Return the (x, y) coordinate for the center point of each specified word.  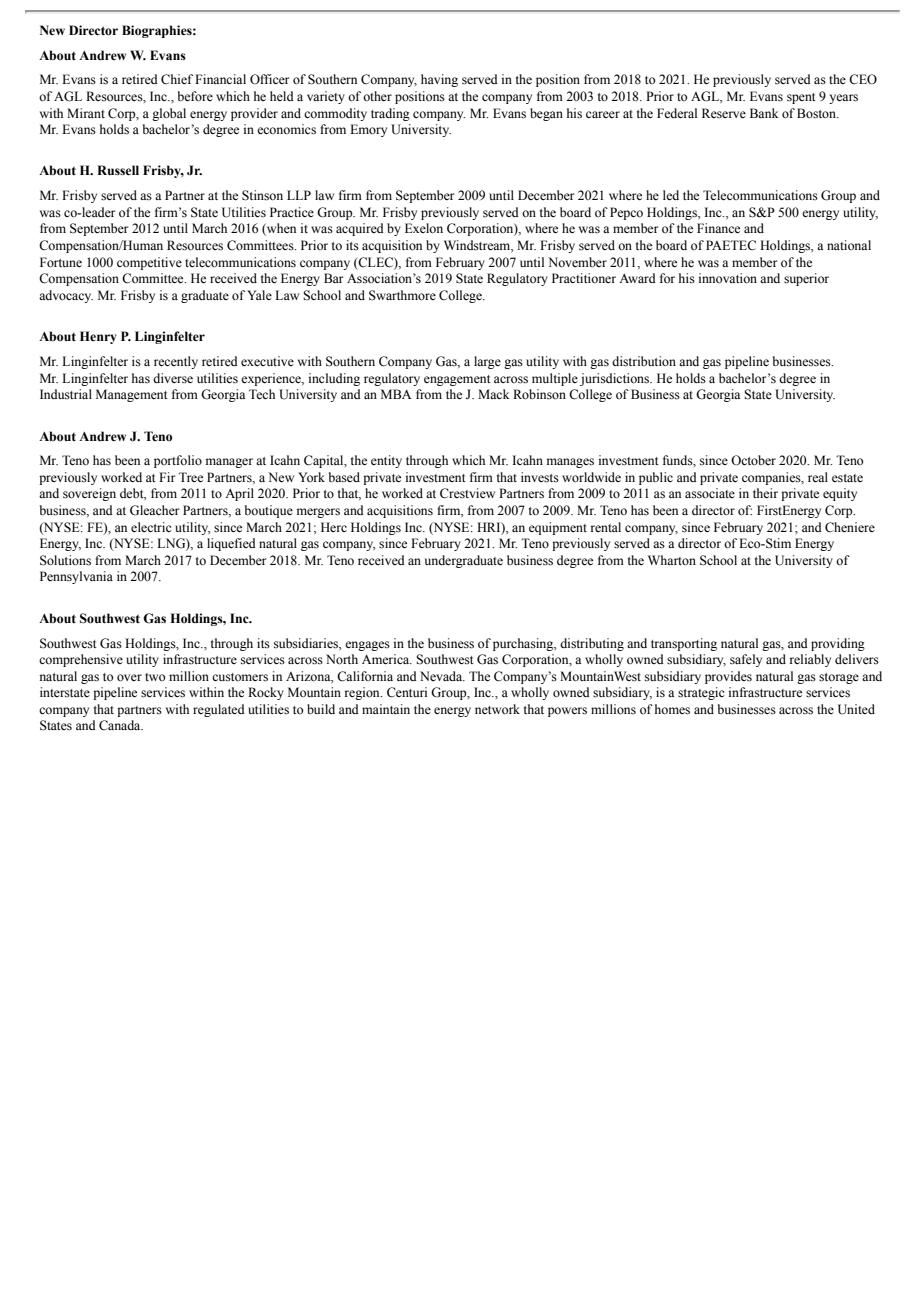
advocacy (66, 296)
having (439, 80)
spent (801, 98)
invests (540, 477)
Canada (121, 725)
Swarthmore (402, 295)
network (497, 709)
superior (806, 279)
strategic (701, 693)
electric (151, 527)
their (765, 493)
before (195, 96)
